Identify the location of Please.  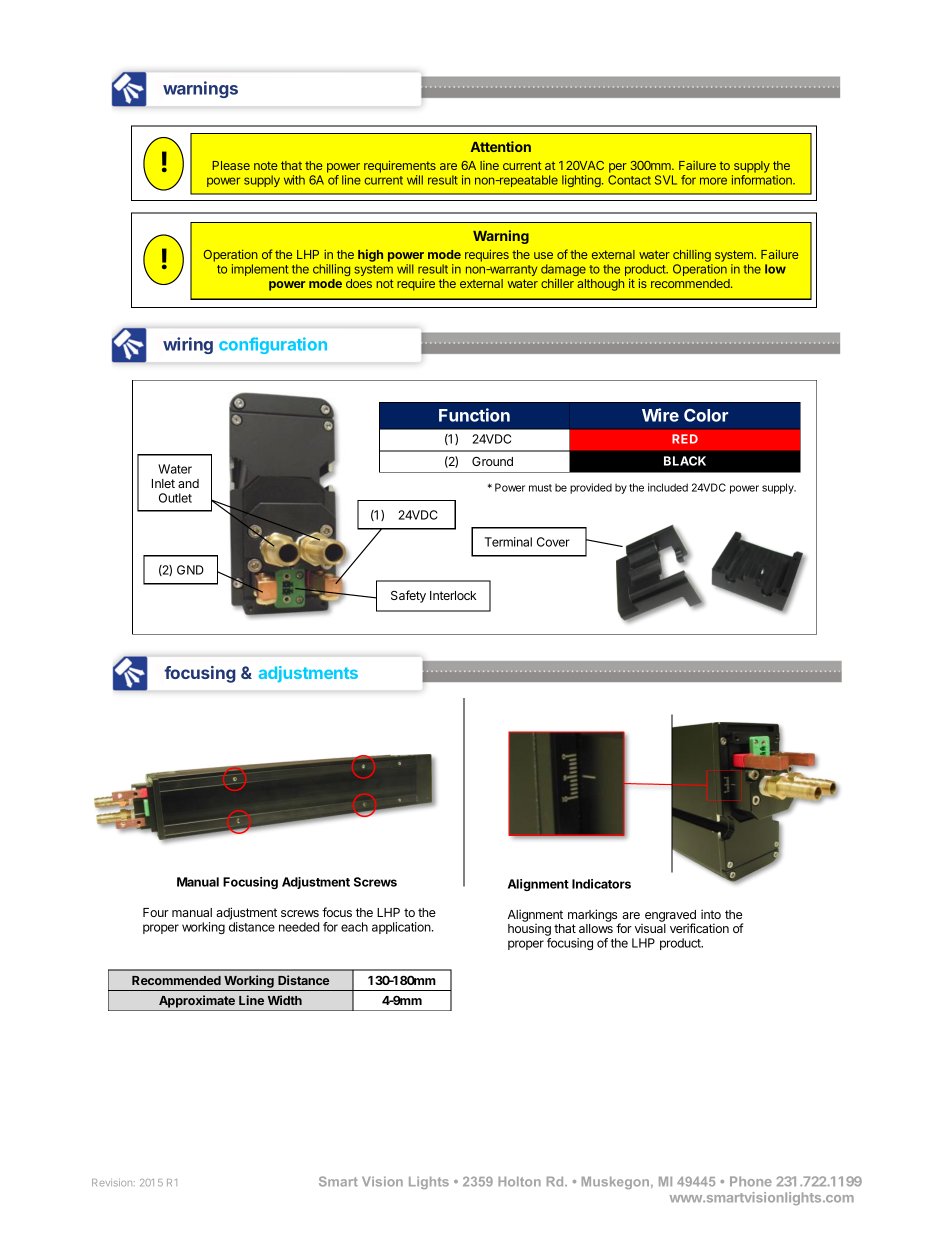
(231, 165).
